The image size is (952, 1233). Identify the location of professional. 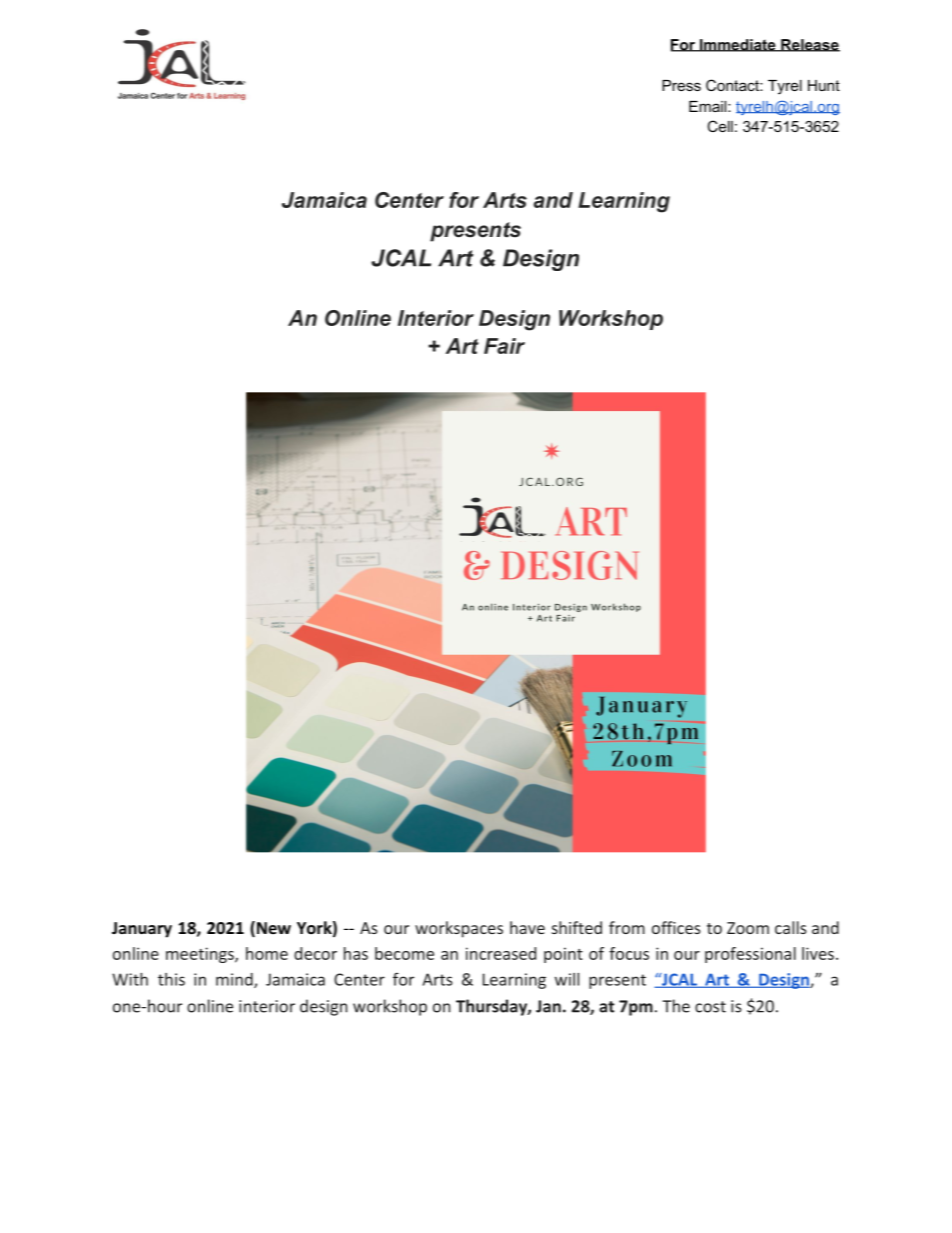
(750, 955).
